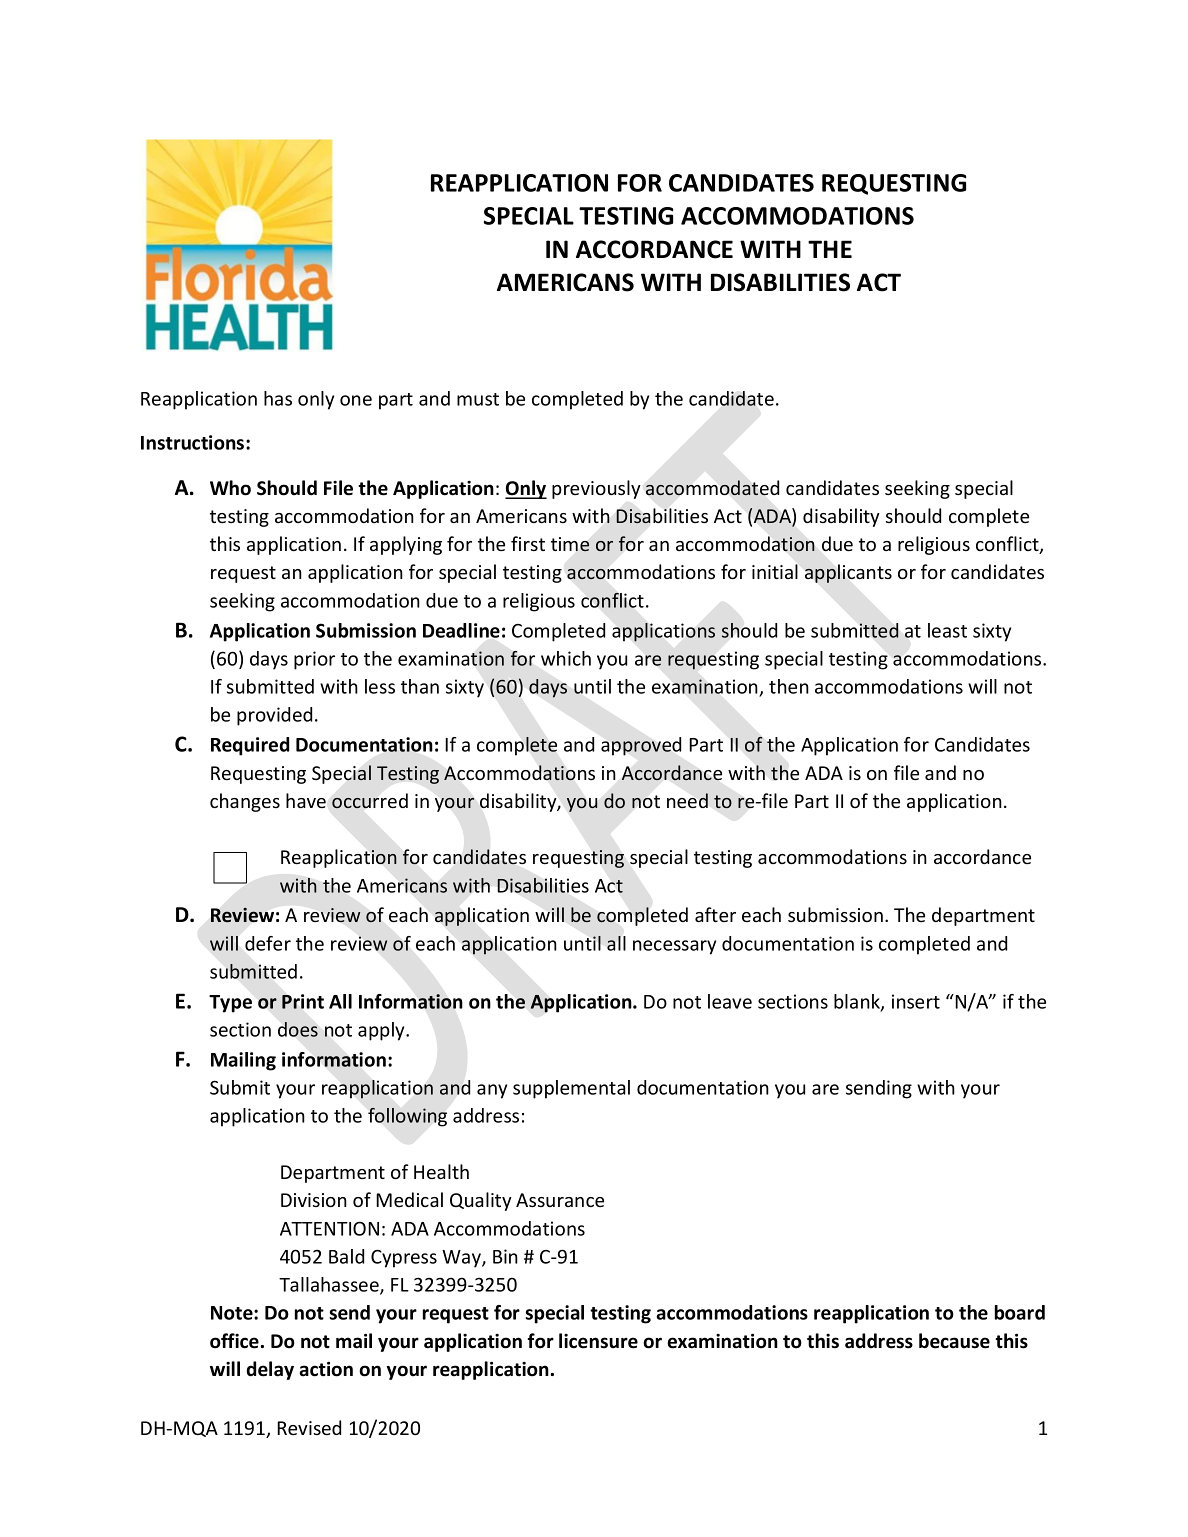 This screenshot has height=1537, width=1188. Describe the element at coordinates (571, 1089) in the screenshot. I see `supplemental` at that location.
